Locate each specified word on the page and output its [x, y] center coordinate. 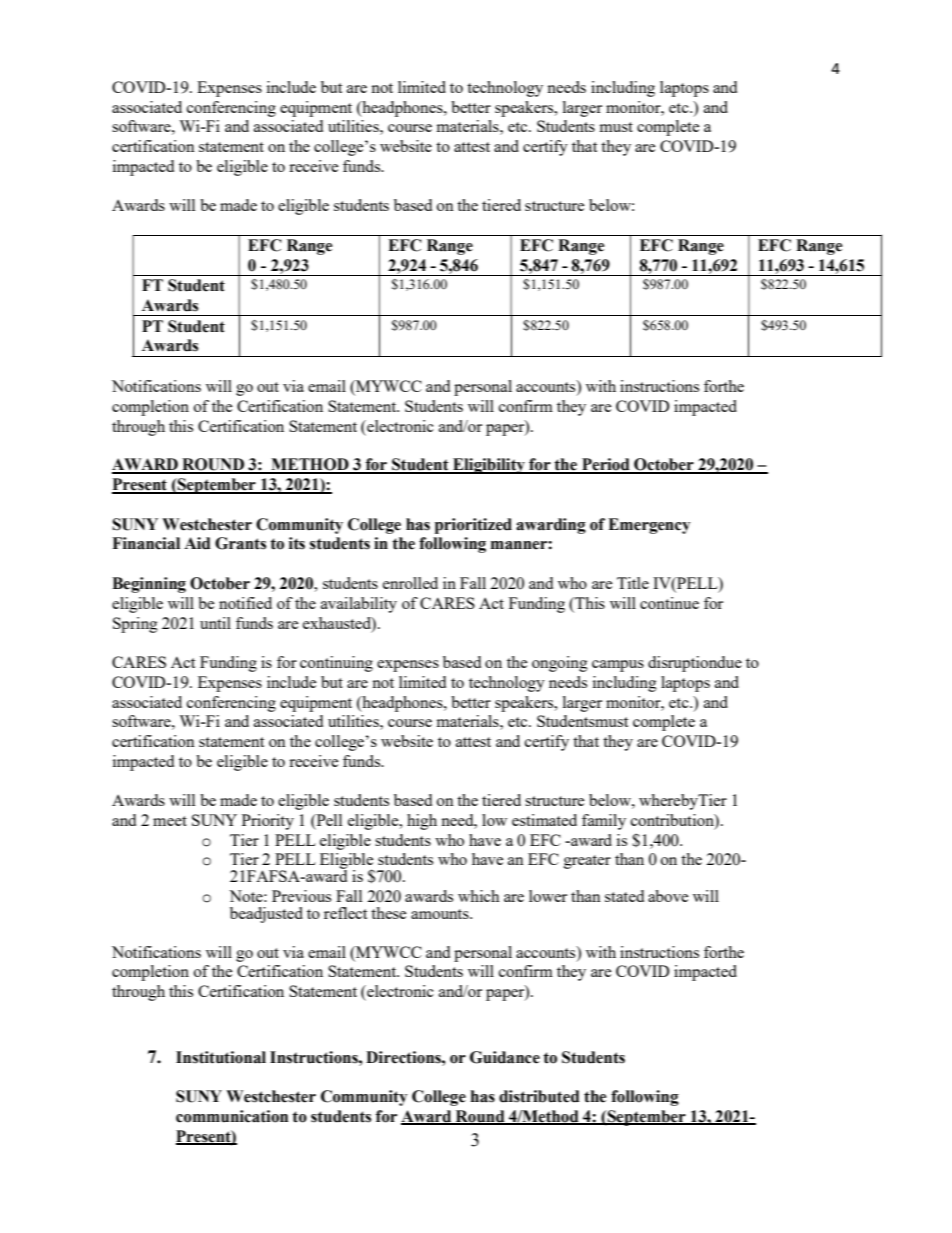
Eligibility [489, 466]
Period [606, 465]
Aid [197, 543]
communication [232, 1116]
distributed [539, 1096]
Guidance [505, 1057]
